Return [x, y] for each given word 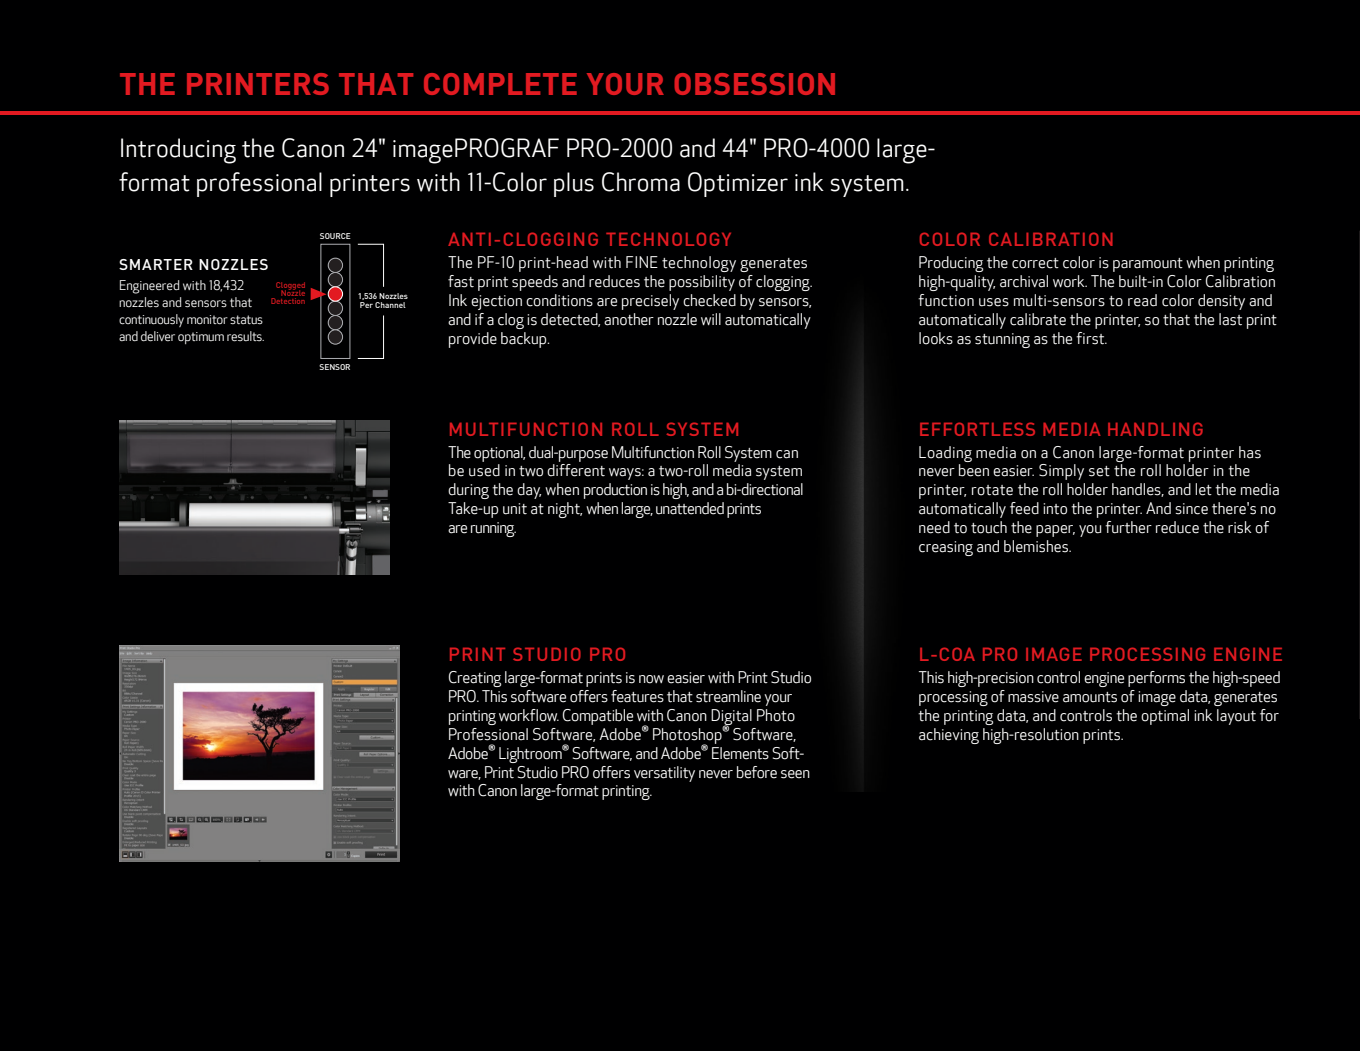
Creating [475, 679]
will [711, 319]
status [246, 320]
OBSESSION [754, 84]
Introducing [178, 151]
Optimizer [738, 184]
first [1091, 338]
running [493, 529]
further [1128, 527]
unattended [690, 508]
